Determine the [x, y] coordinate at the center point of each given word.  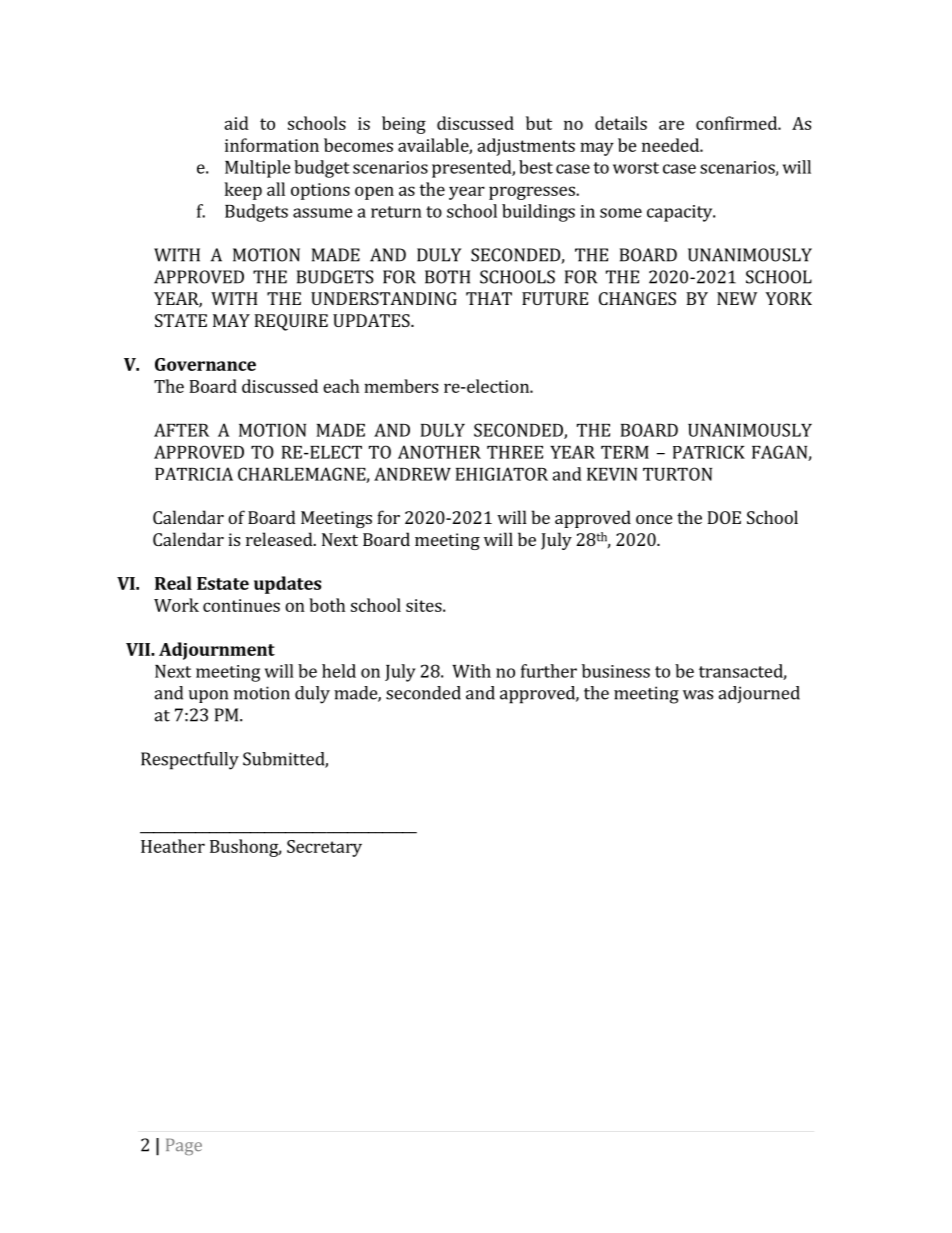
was [698, 695]
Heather [173, 846]
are [671, 125]
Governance [205, 364]
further [549, 671]
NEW [737, 298]
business [616, 671]
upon [208, 696]
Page [184, 1146]
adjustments [526, 147]
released [280, 539]
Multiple [258, 169]
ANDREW [412, 474]
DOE [724, 517]
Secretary [324, 848]
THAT [489, 298]
